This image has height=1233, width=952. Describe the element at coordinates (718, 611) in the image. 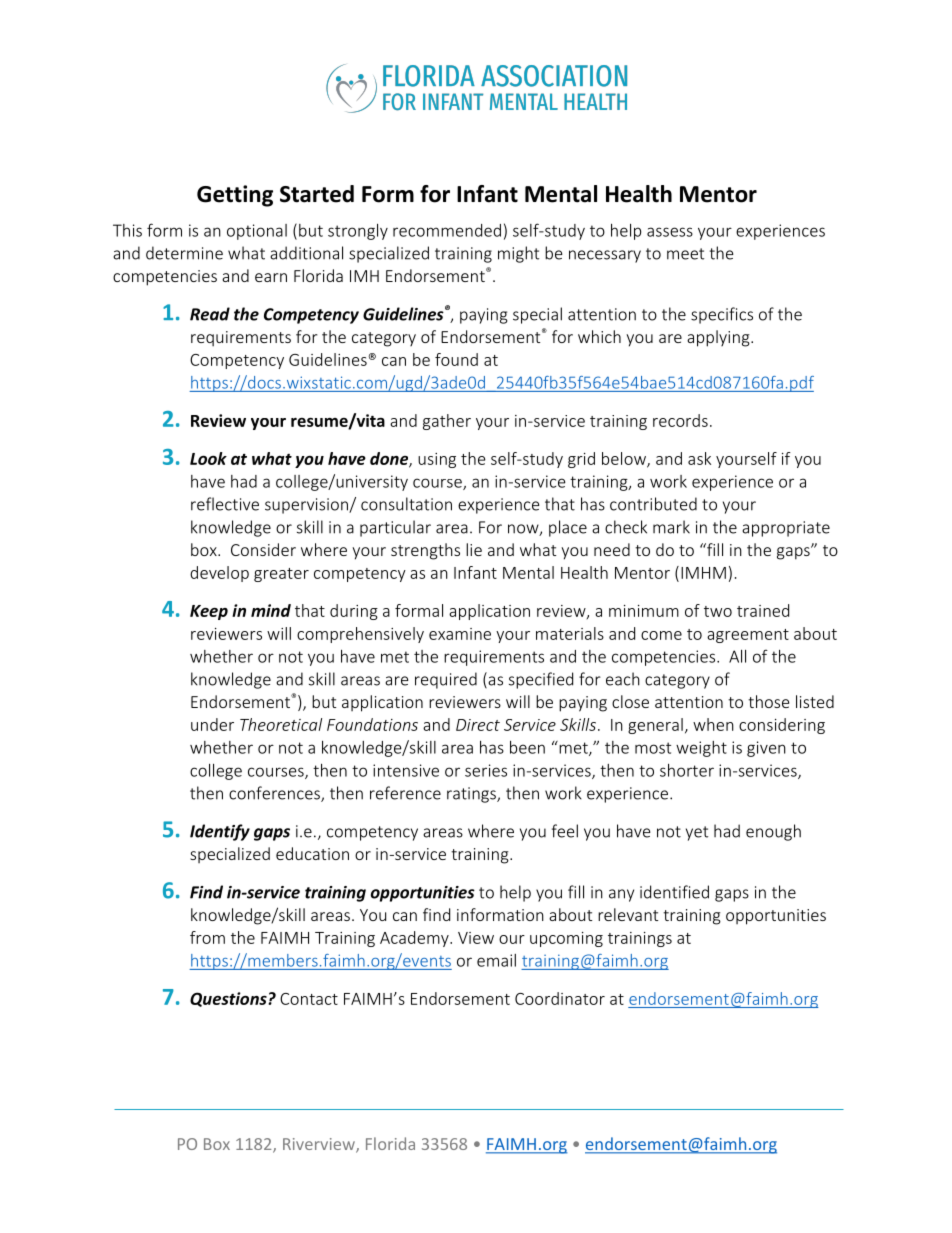

I see `two` at that location.
